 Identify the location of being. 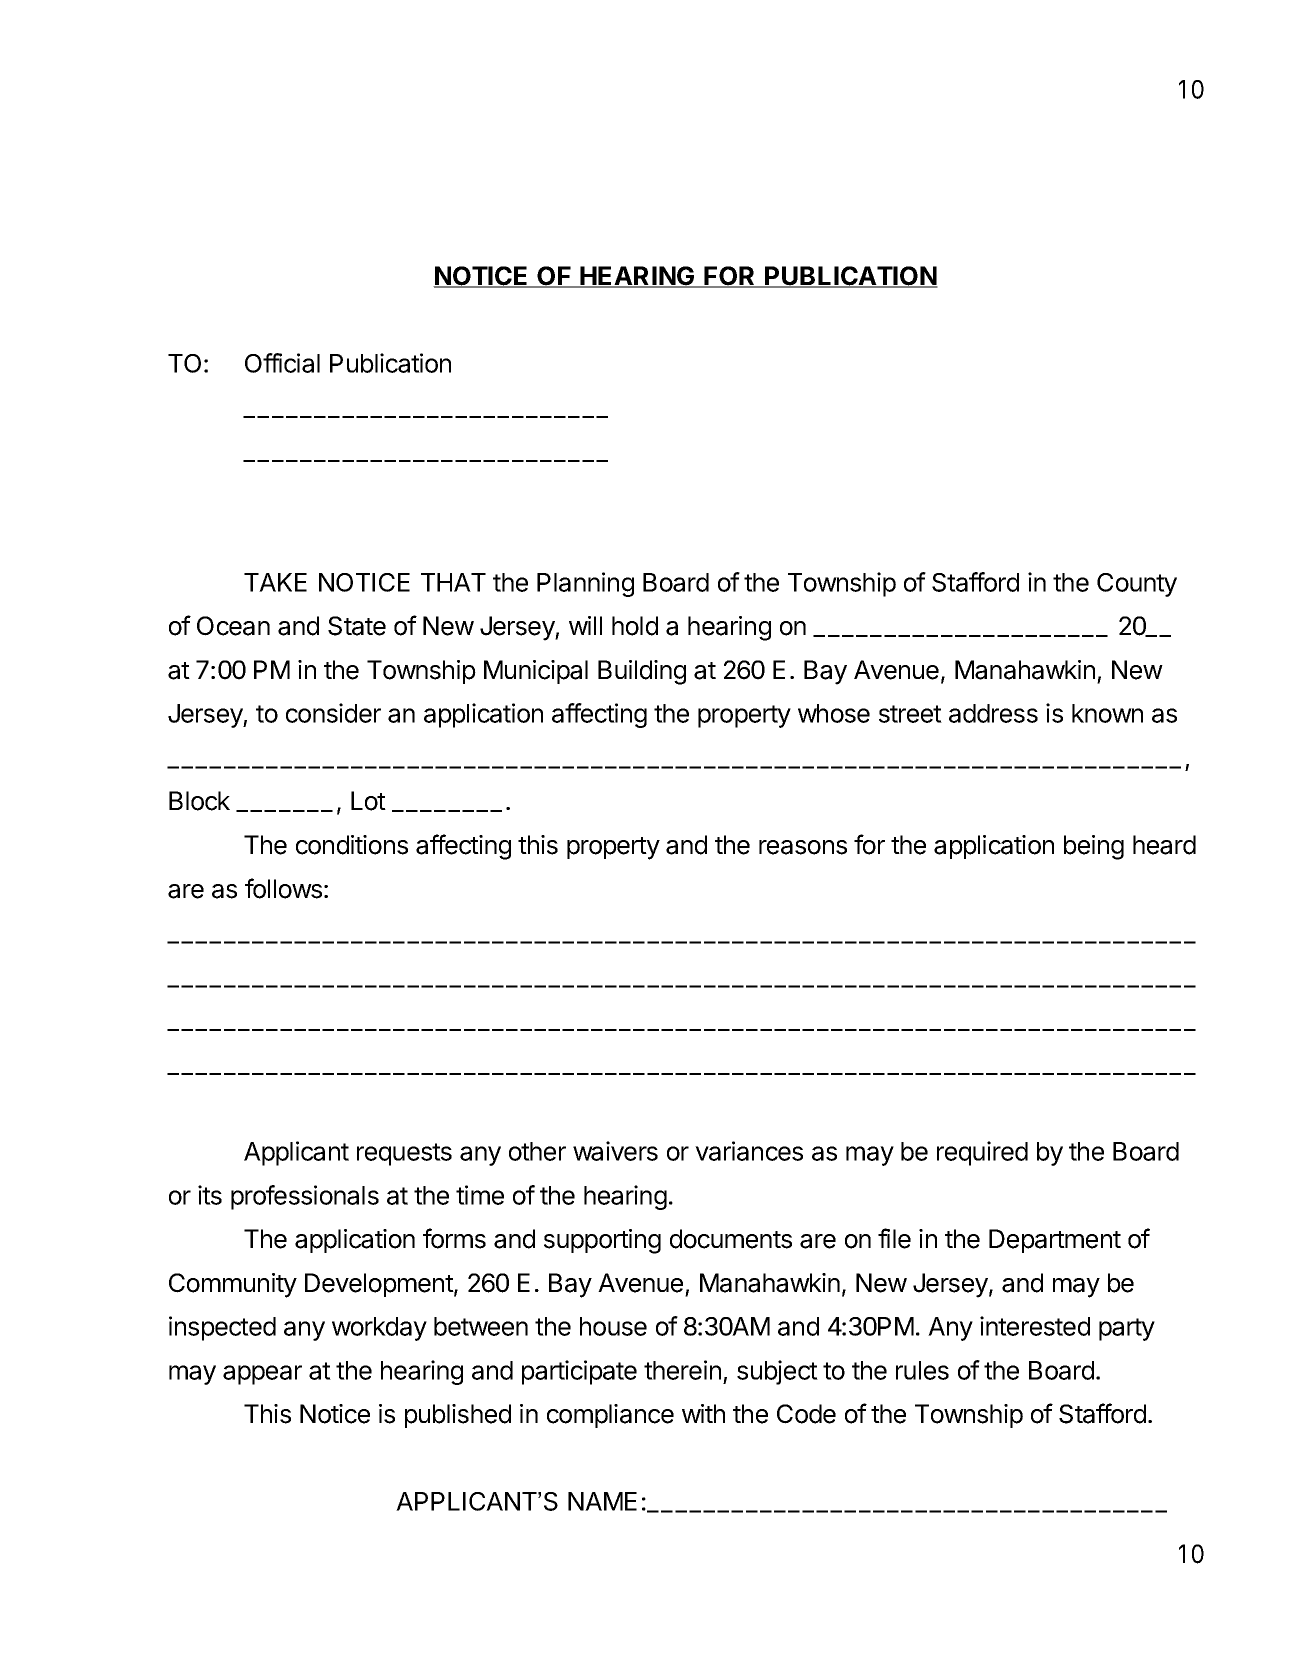
(1094, 847).
